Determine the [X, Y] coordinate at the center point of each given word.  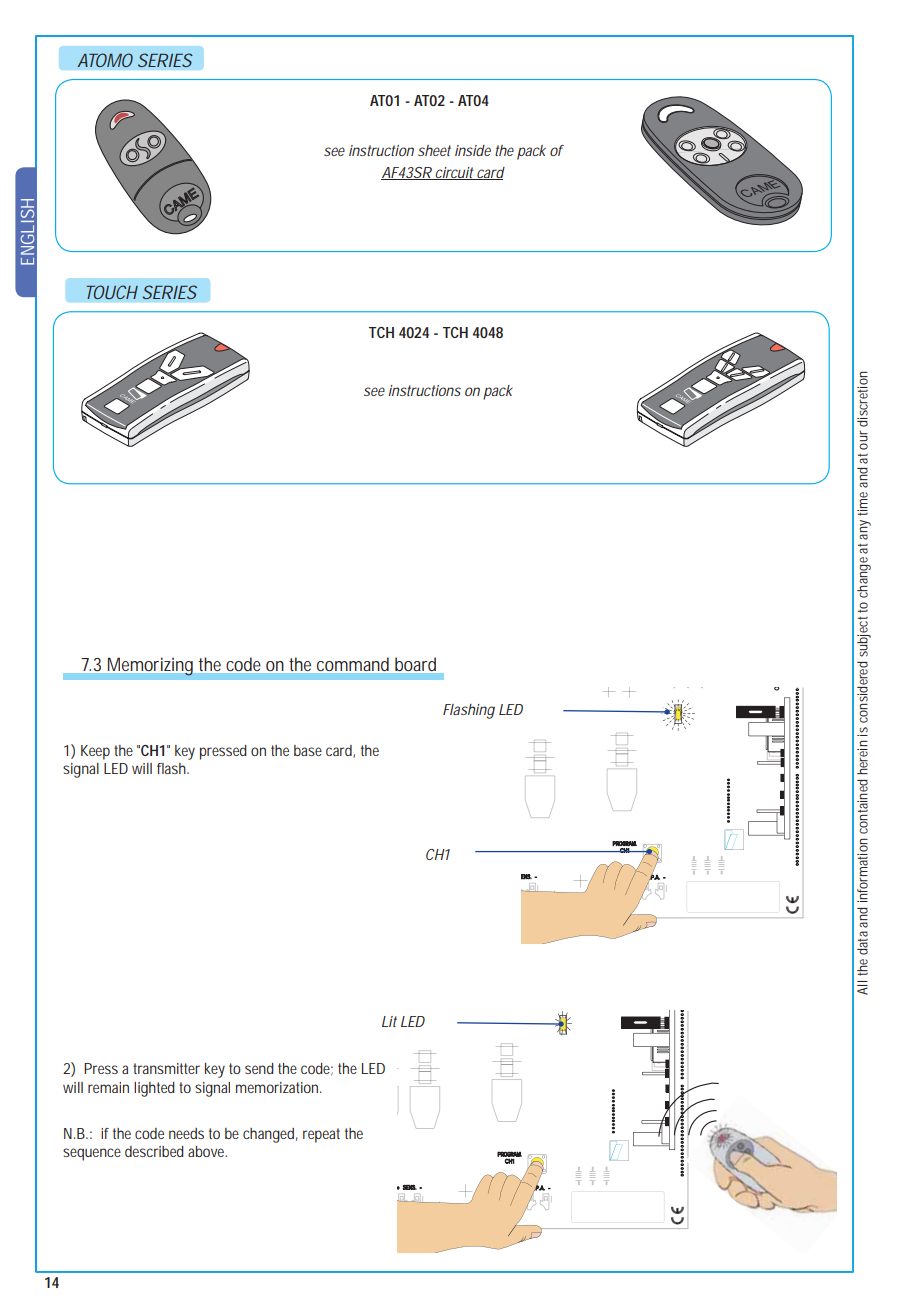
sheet [434, 150]
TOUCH [112, 292]
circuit [454, 173]
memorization [278, 1087]
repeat [321, 1135]
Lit [389, 1021]
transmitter [166, 1068]
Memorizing [150, 667]
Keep [95, 752]
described [154, 1151]
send [259, 1068]
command [353, 664]
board [415, 664]
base [308, 750]
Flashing [469, 711]
